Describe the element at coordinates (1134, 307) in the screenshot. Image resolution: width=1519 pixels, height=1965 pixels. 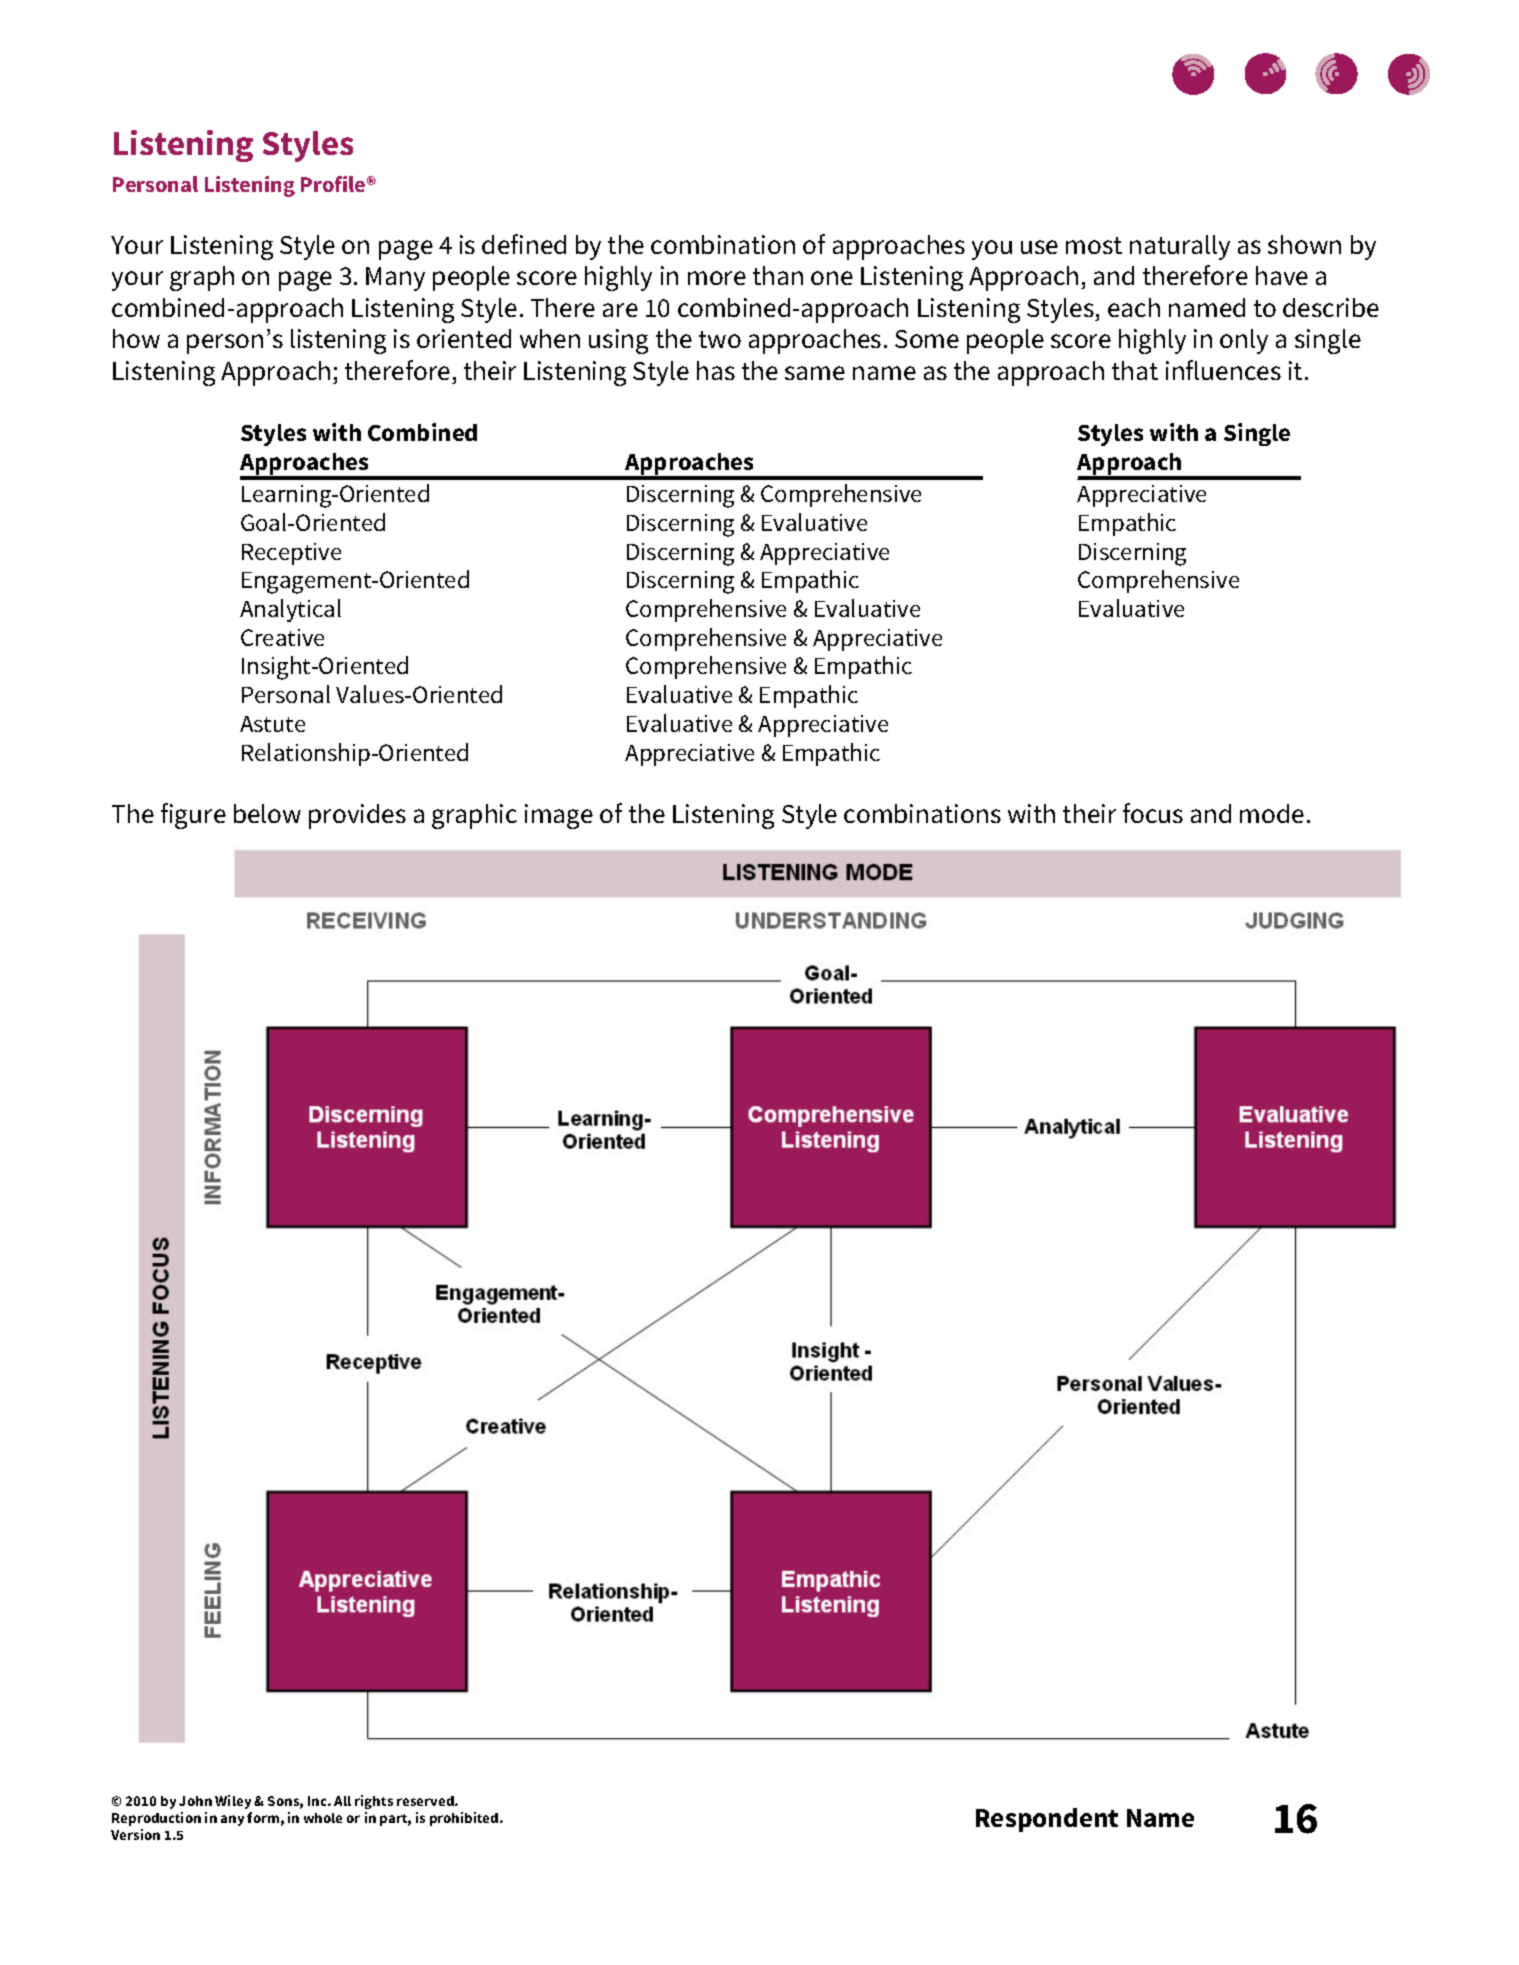
I see `each` at that location.
